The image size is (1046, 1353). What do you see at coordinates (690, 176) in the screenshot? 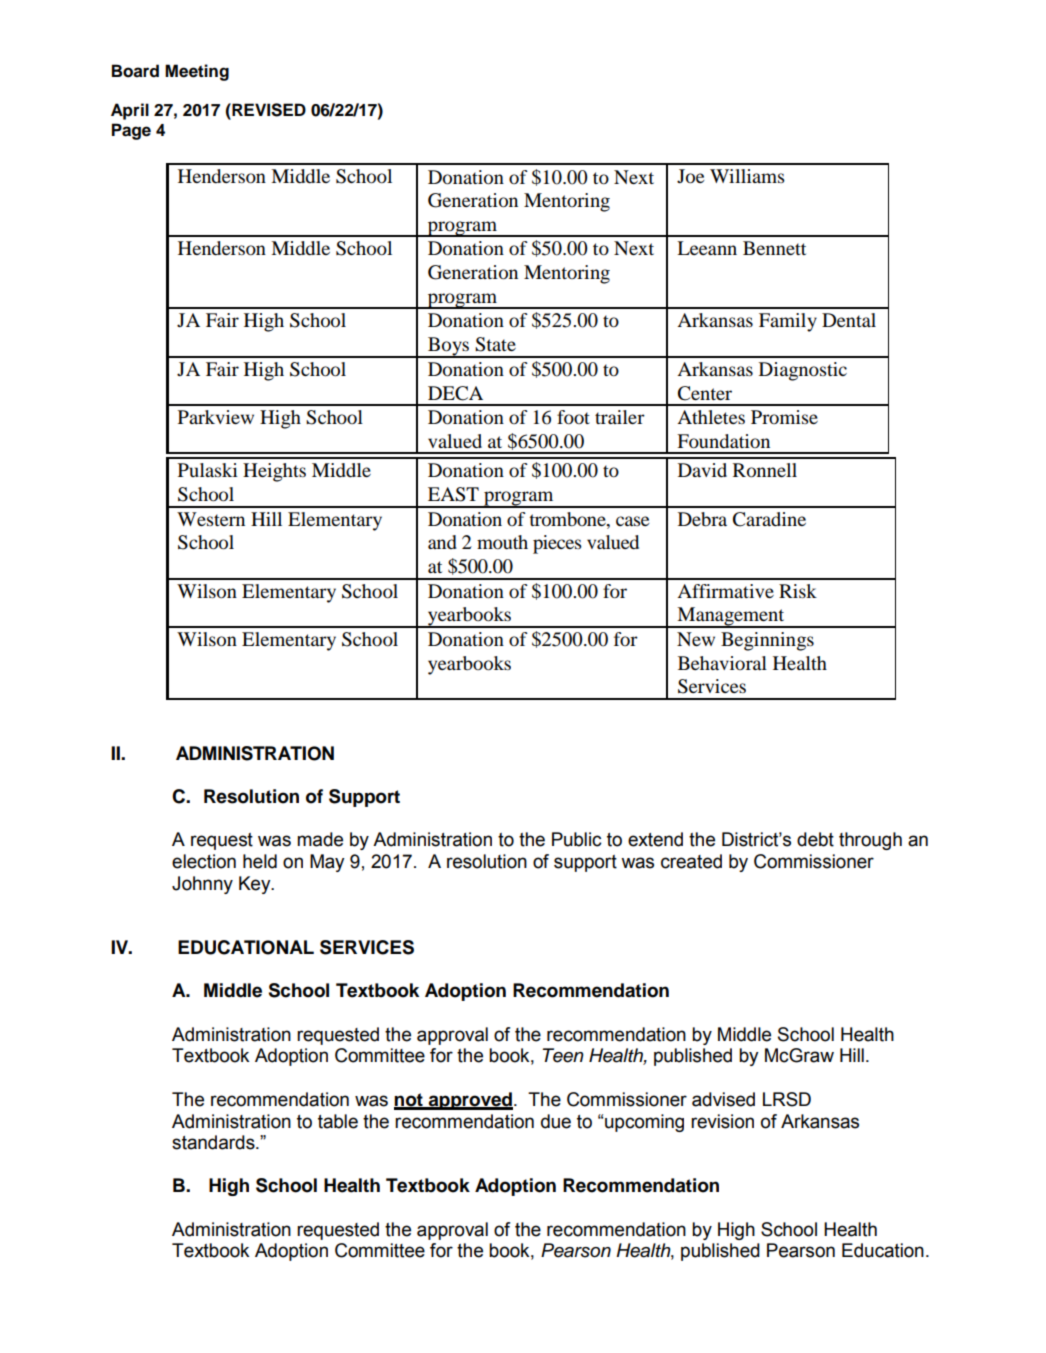
I see `Joe` at bounding box center [690, 176].
